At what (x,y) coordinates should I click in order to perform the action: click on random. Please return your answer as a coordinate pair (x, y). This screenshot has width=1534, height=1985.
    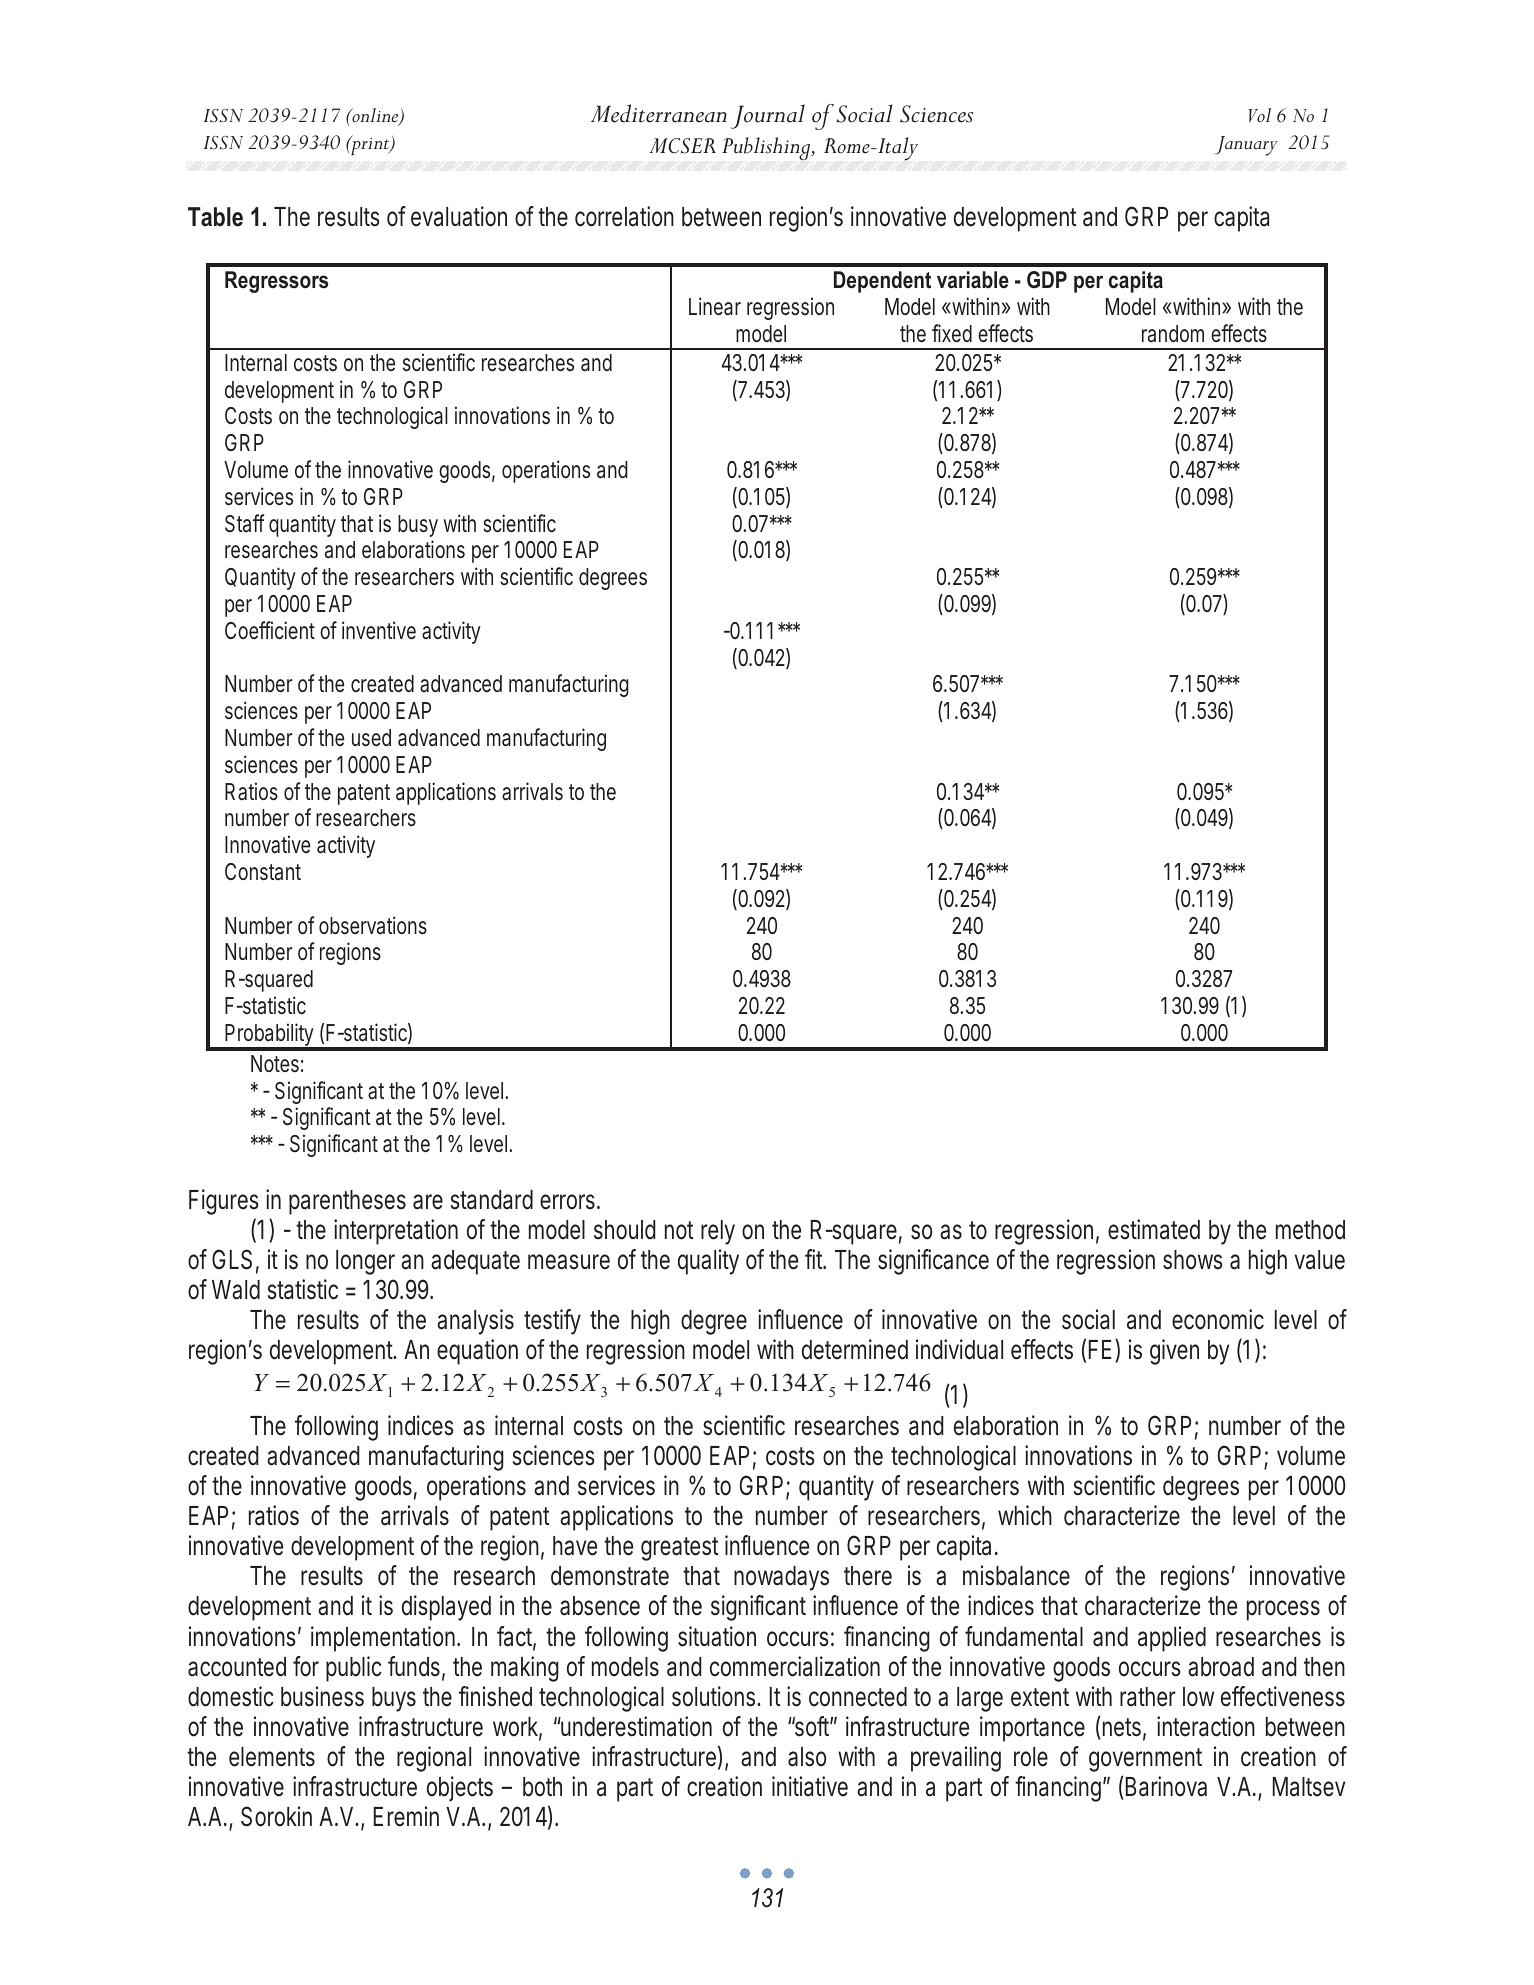
    Looking at the image, I should click on (1173, 334).
